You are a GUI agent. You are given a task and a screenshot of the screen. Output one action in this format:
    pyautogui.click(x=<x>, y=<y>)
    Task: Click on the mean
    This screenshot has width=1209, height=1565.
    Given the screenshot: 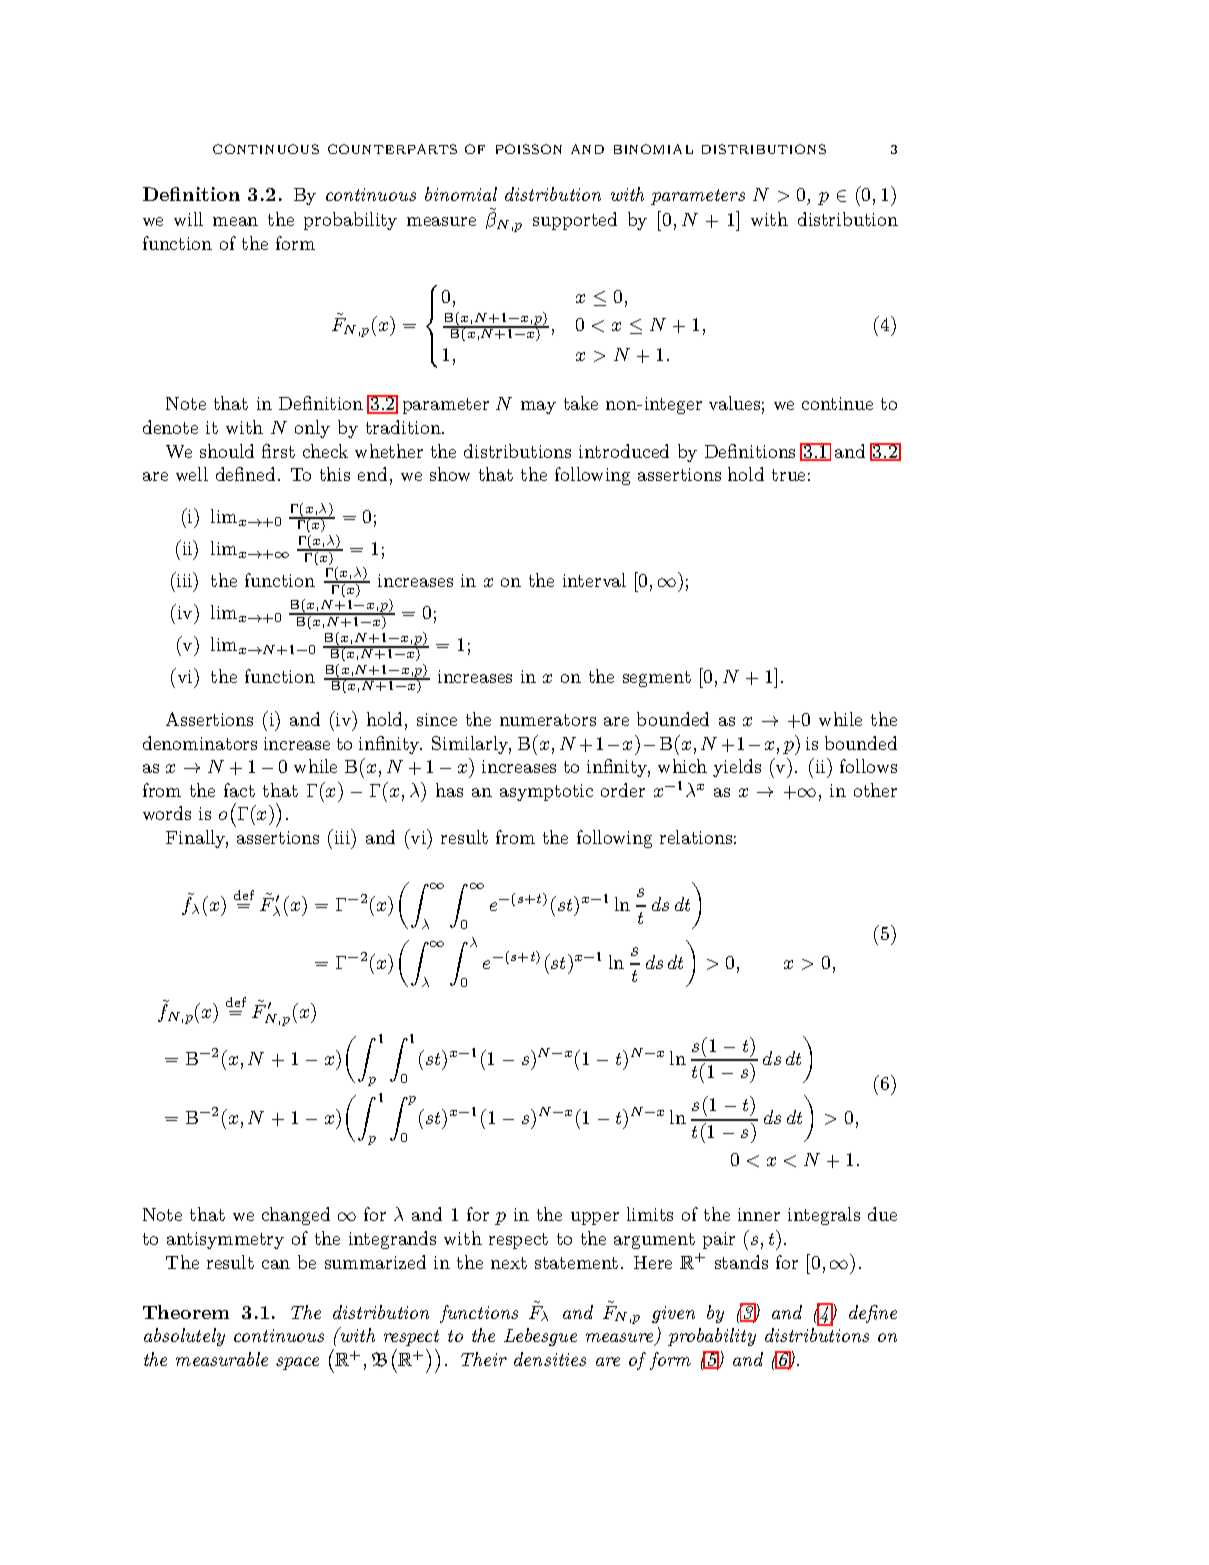 What is the action you would take?
    pyautogui.click(x=235, y=221)
